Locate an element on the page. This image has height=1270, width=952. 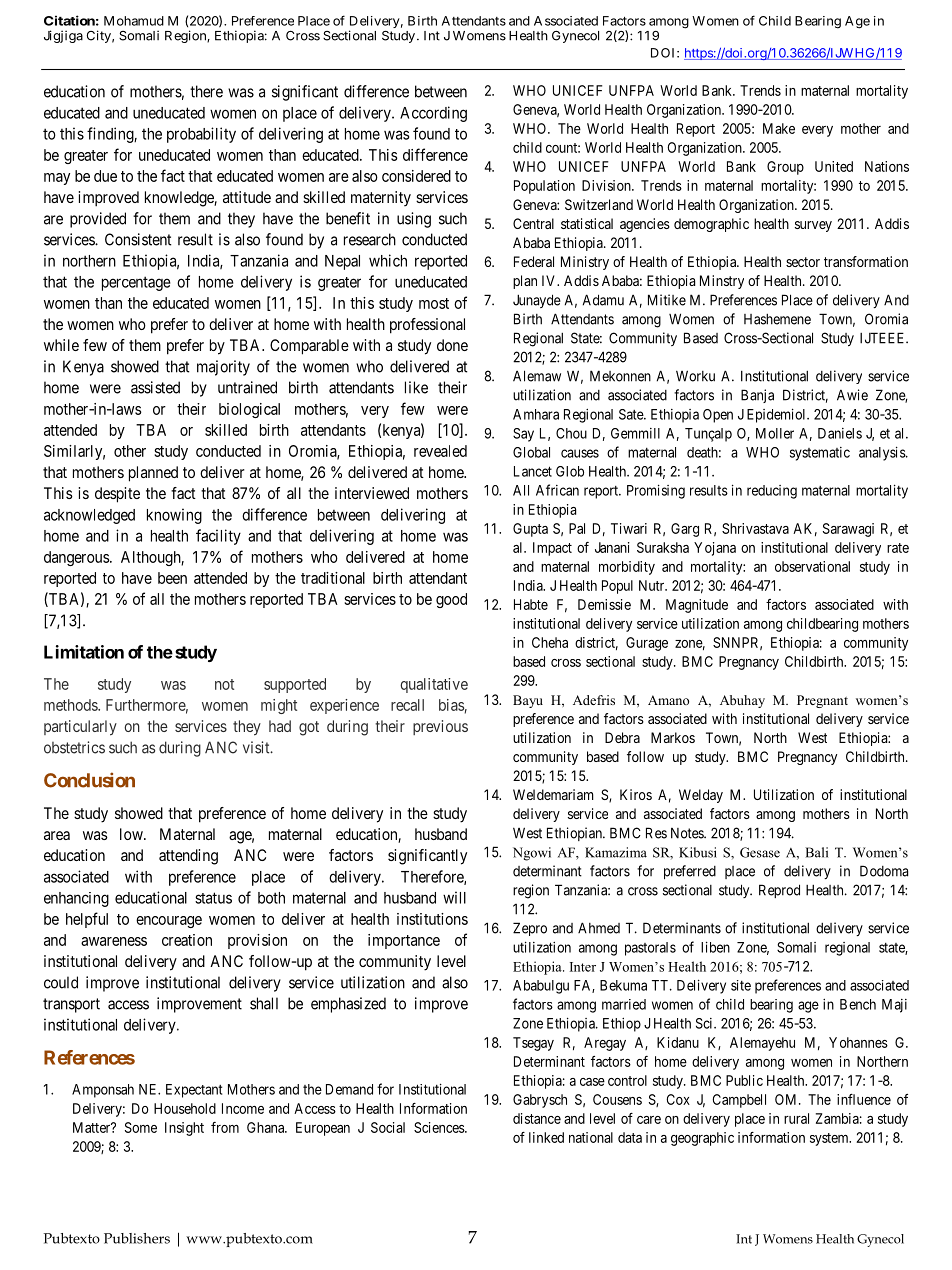
probability is located at coordinates (201, 135).
